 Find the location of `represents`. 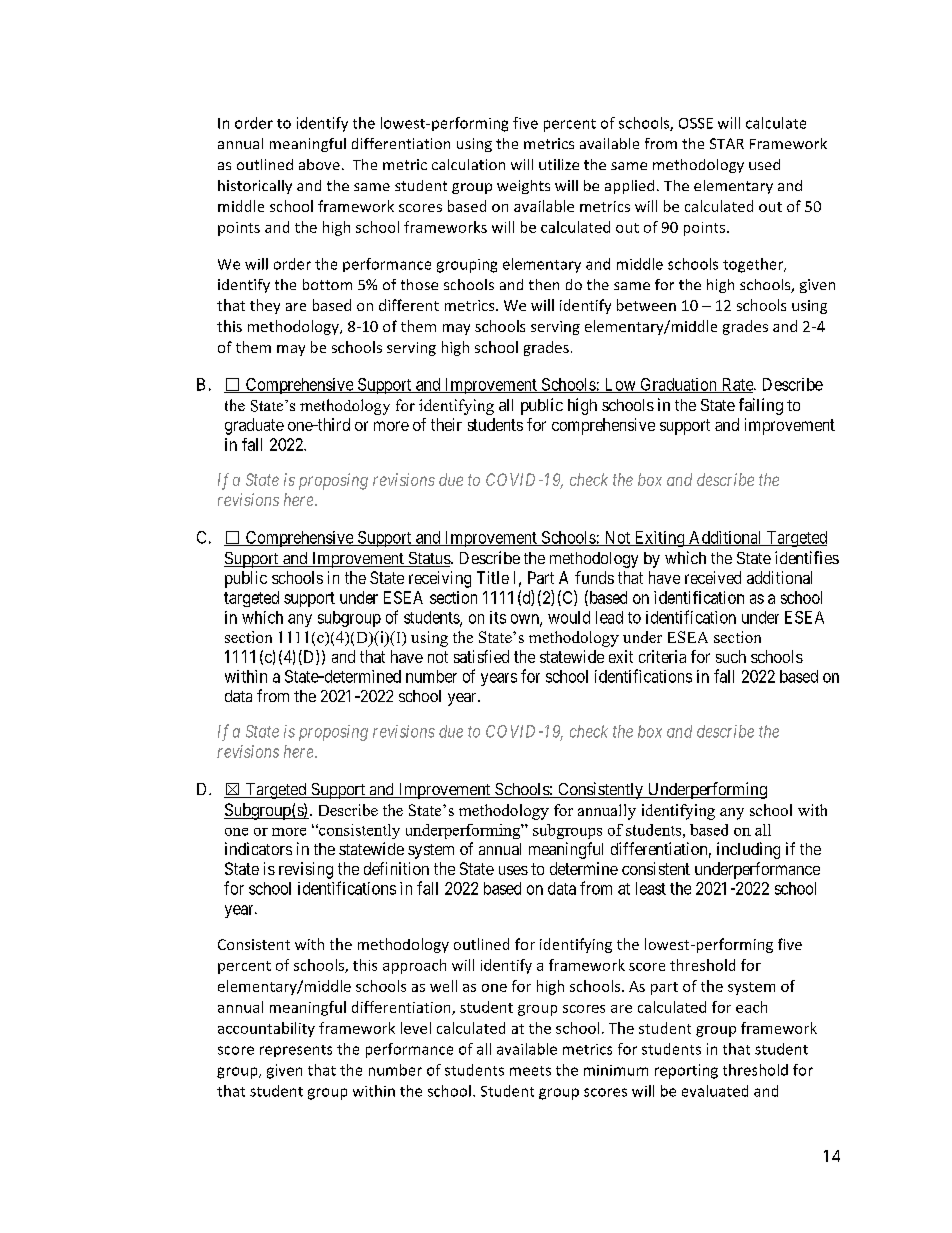

represents is located at coordinates (296, 1051).
